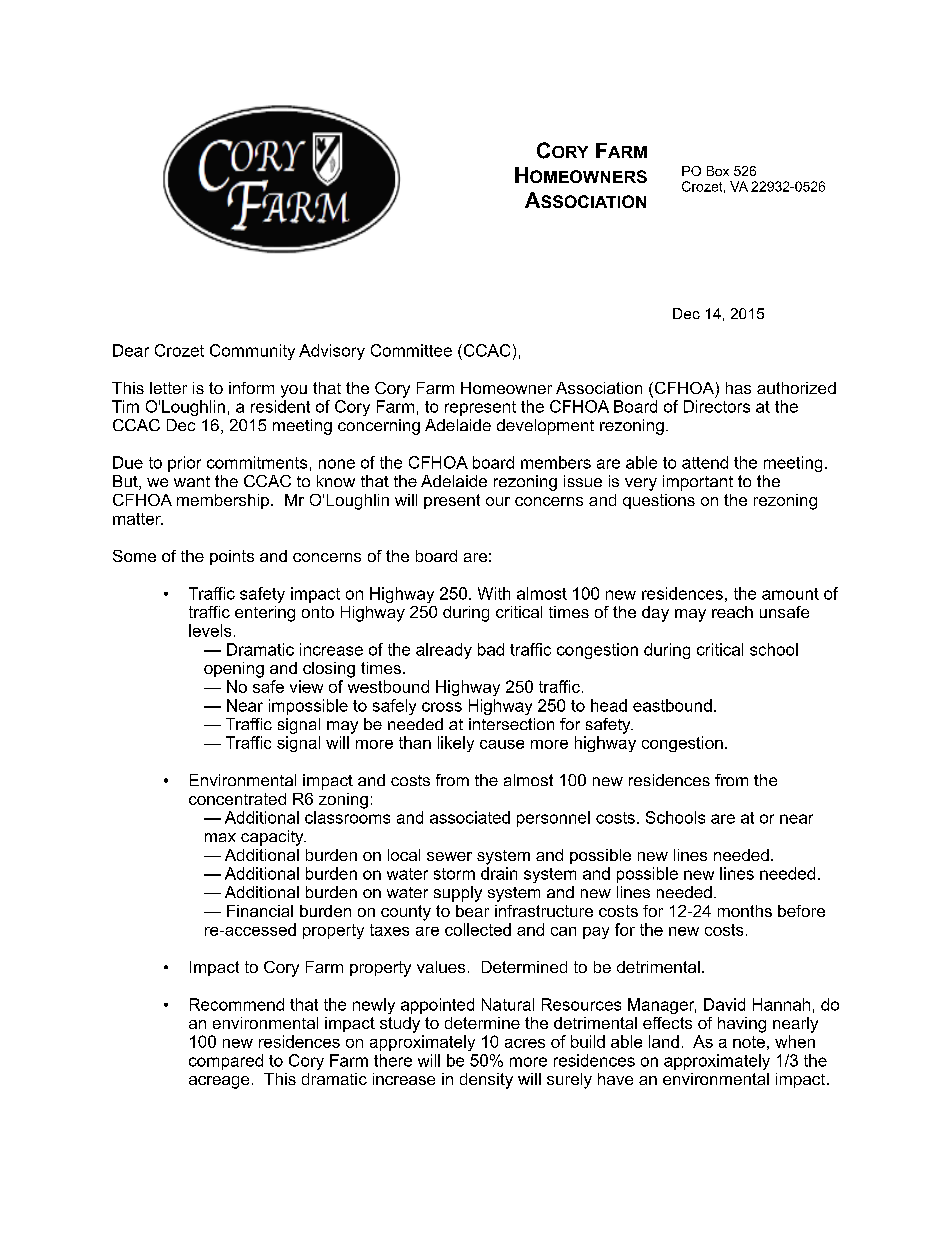 The width and height of the screenshot is (952, 1233). I want to click on opening, so click(234, 670).
